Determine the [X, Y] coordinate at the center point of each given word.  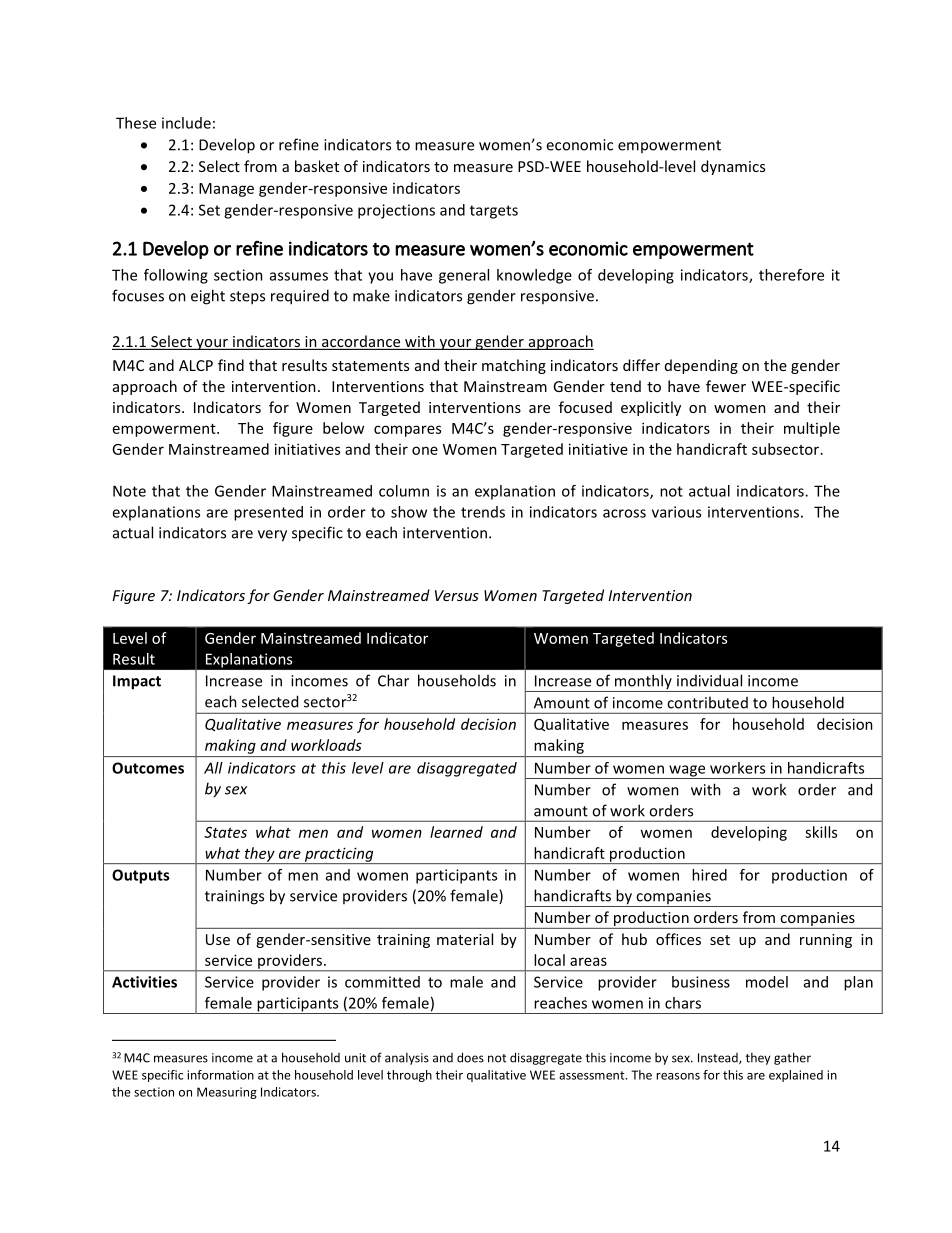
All [213, 768]
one [425, 450]
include [186, 123]
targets [494, 212]
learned [456, 832]
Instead [719, 1058]
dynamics [733, 167]
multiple [812, 429]
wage [687, 772]
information [220, 1075]
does [470, 1057]
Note [129, 491]
